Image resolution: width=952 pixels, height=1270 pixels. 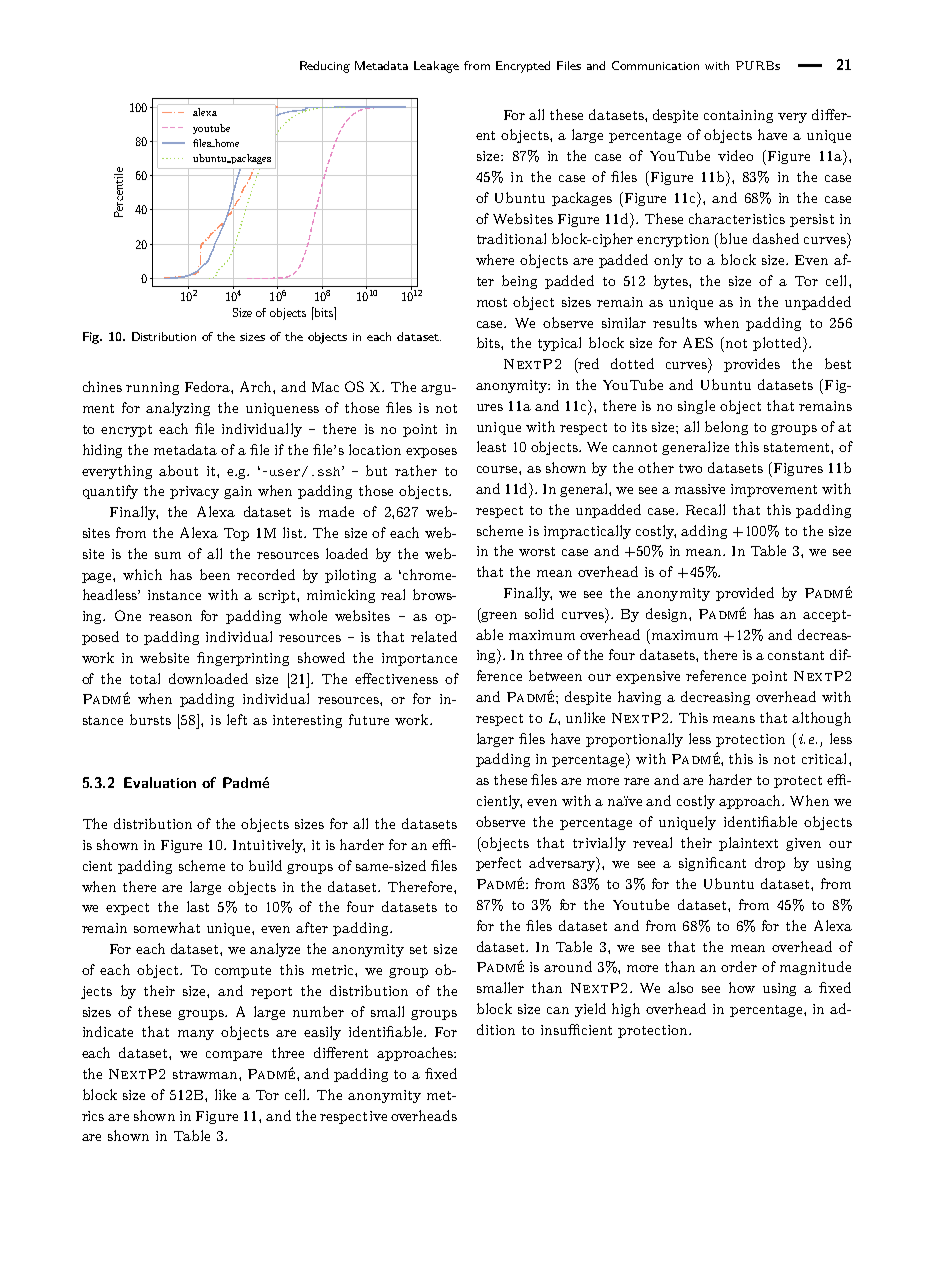 I want to click on least, so click(x=491, y=446).
